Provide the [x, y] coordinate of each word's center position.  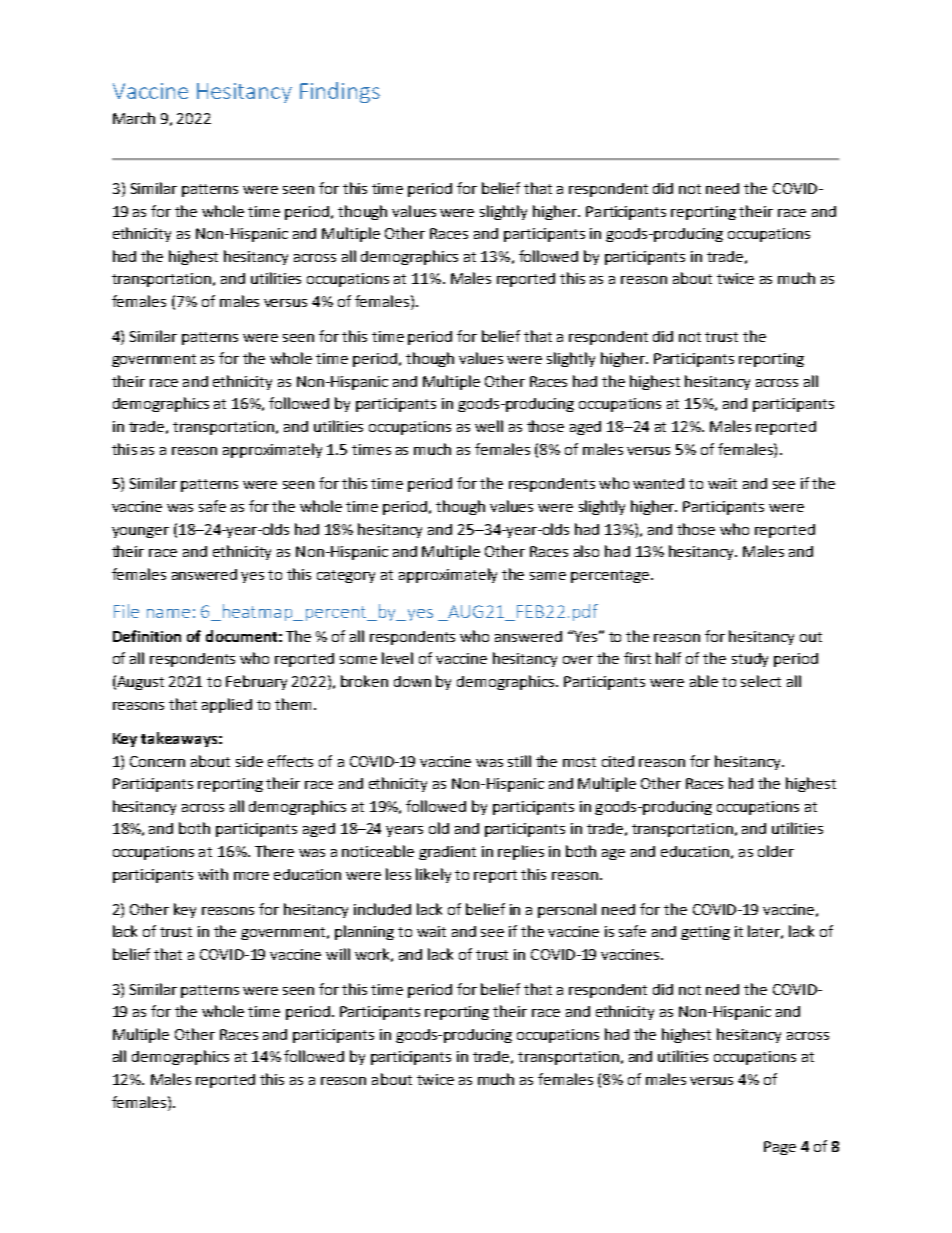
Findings [340, 92]
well [489, 426]
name [168, 613]
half [668, 658]
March [134, 118]
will [338, 954]
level [397, 658]
